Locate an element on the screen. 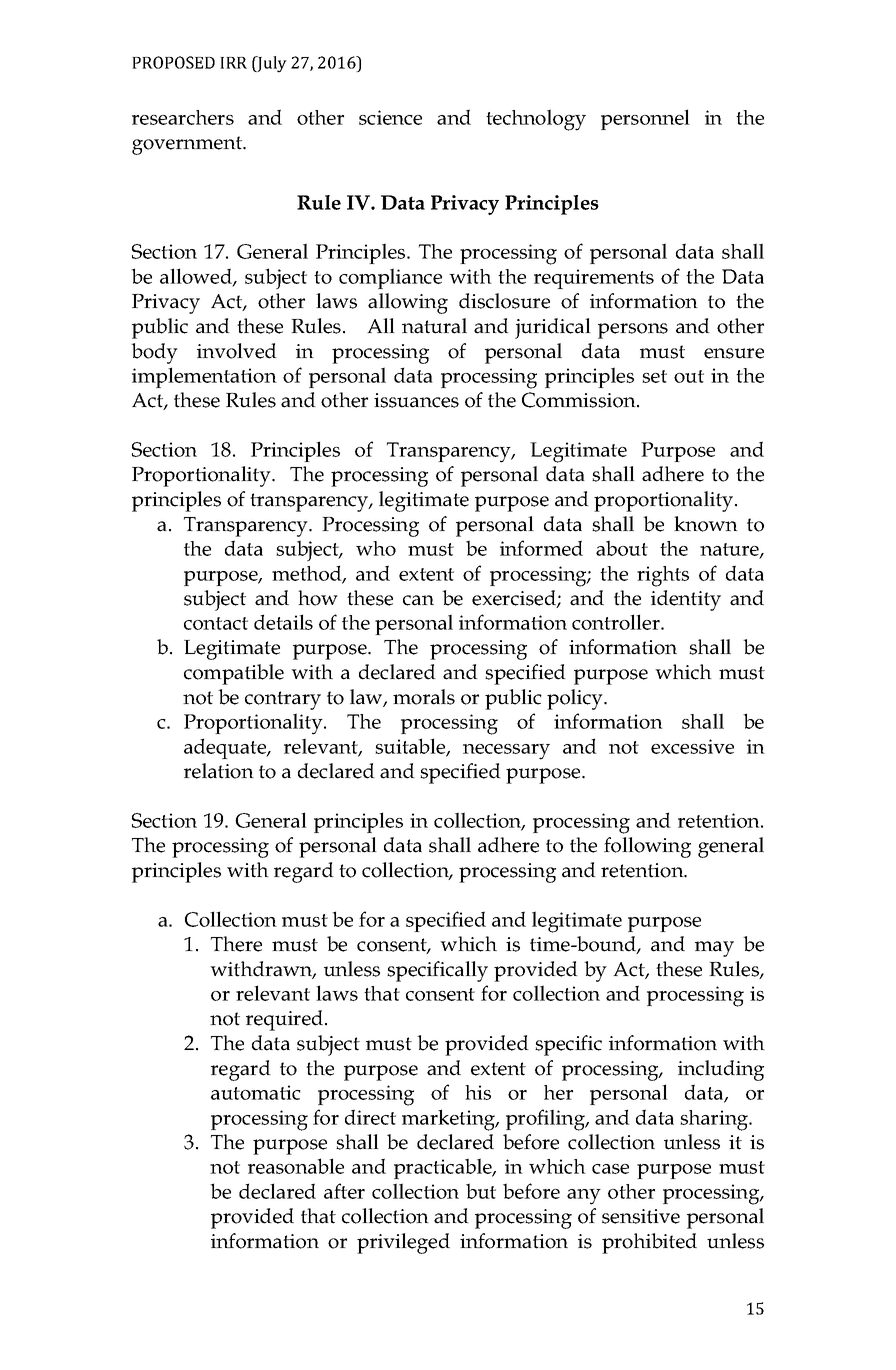  relation is located at coordinates (219, 771).
